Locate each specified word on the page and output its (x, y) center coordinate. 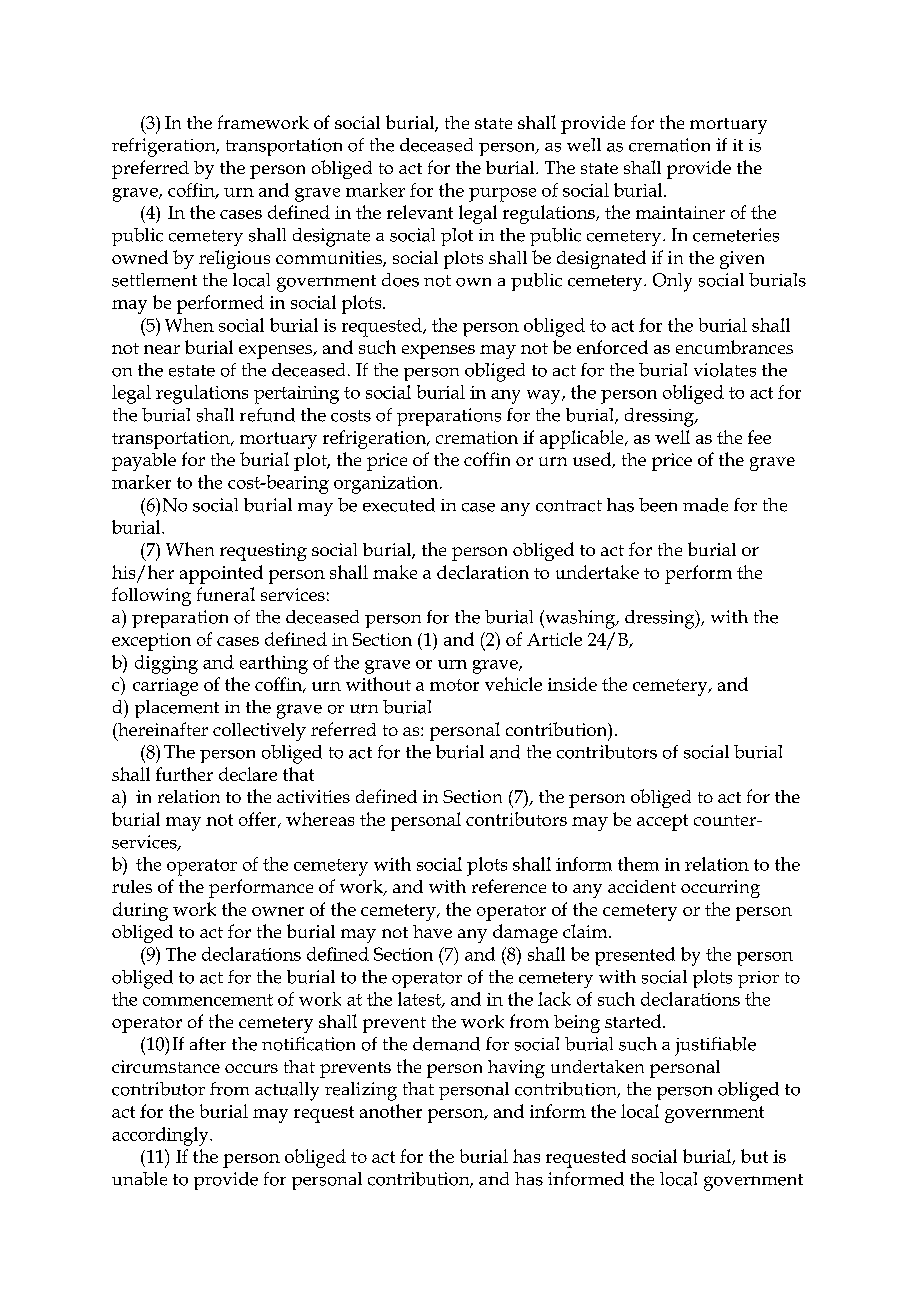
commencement (208, 1000)
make (395, 572)
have (432, 931)
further (184, 774)
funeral (226, 594)
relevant (420, 212)
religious (234, 259)
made (705, 505)
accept (662, 822)
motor (454, 685)
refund (267, 415)
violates (725, 370)
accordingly (161, 1136)
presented (635, 956)
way (545, 397)
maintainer (680, 212)
